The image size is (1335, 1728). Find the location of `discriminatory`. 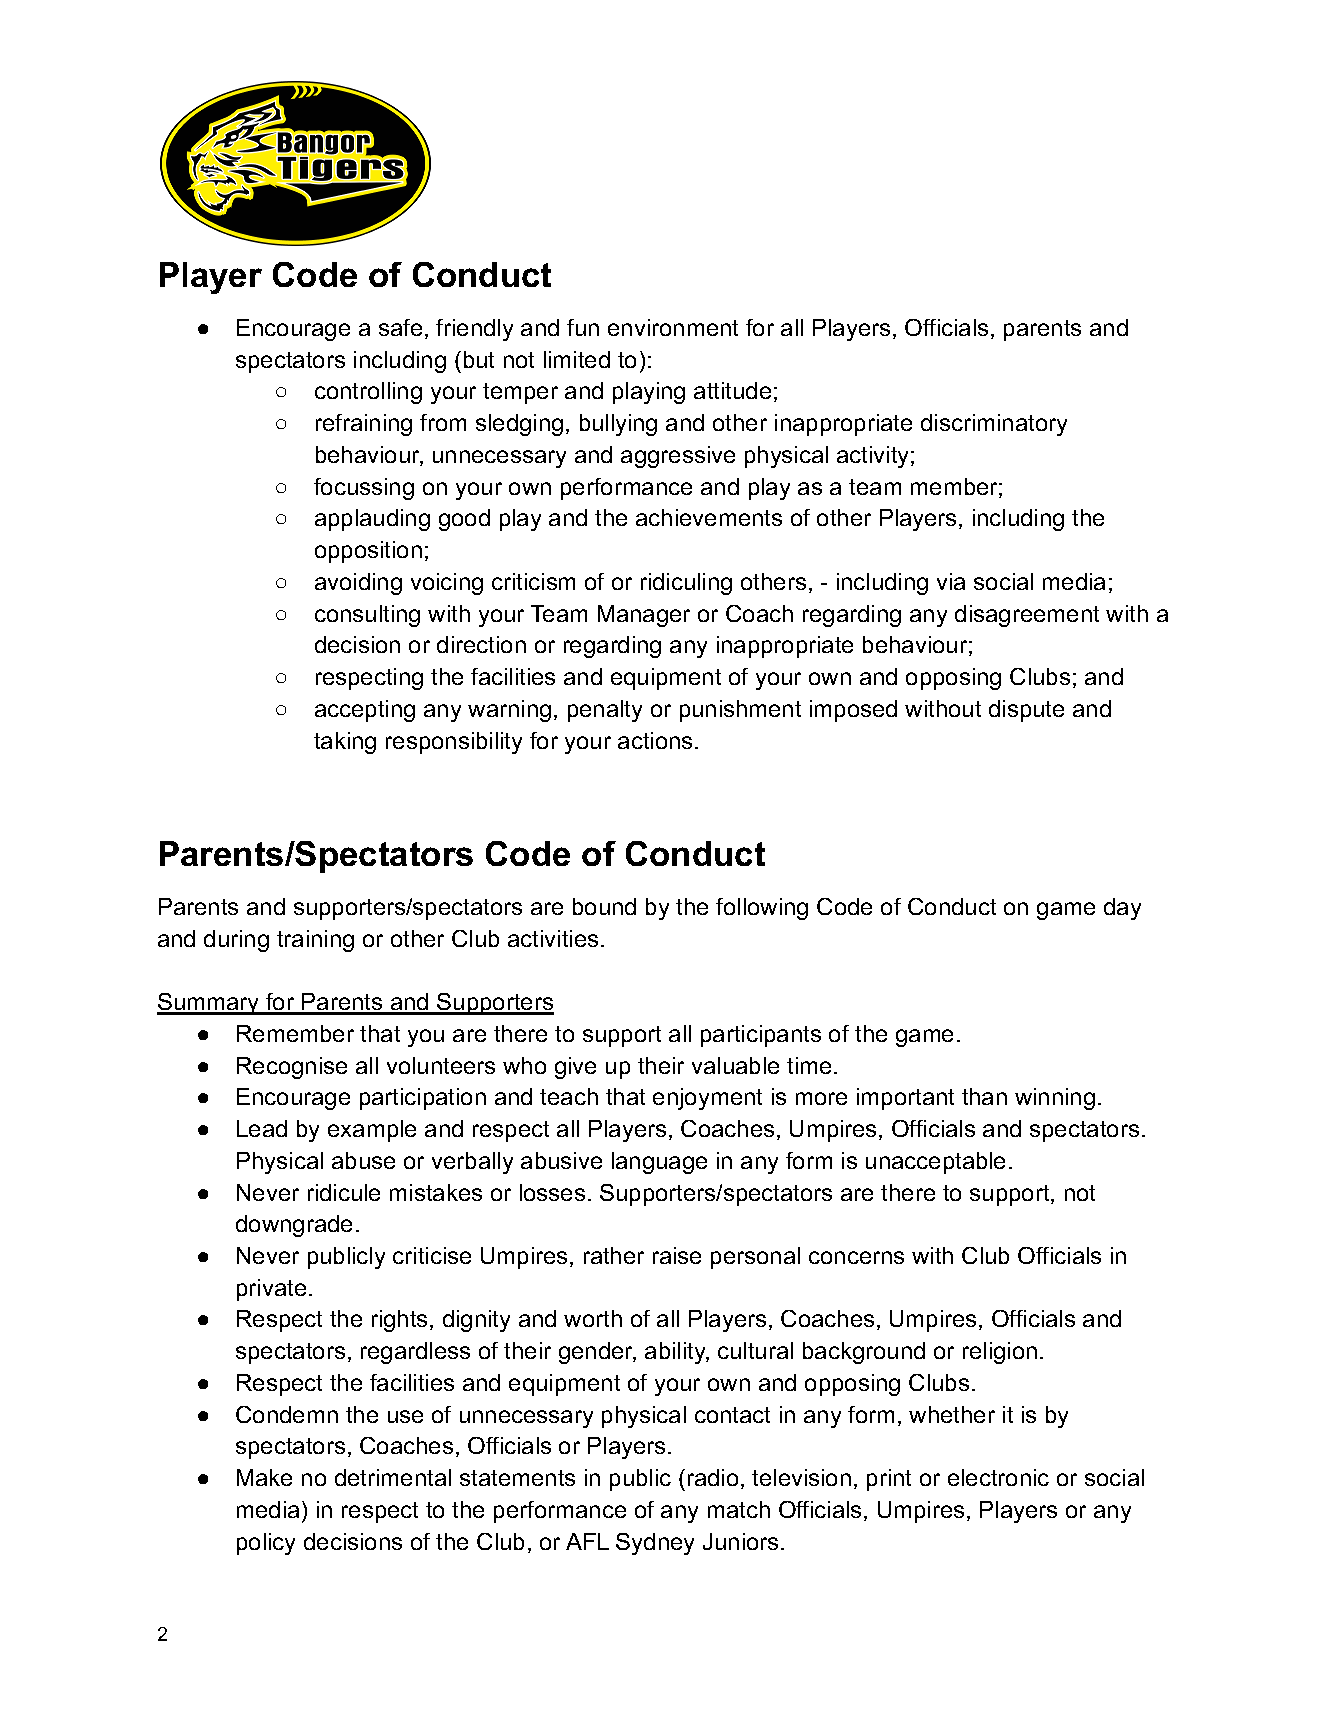

discriminatory is located at coordinates (994, 425).
